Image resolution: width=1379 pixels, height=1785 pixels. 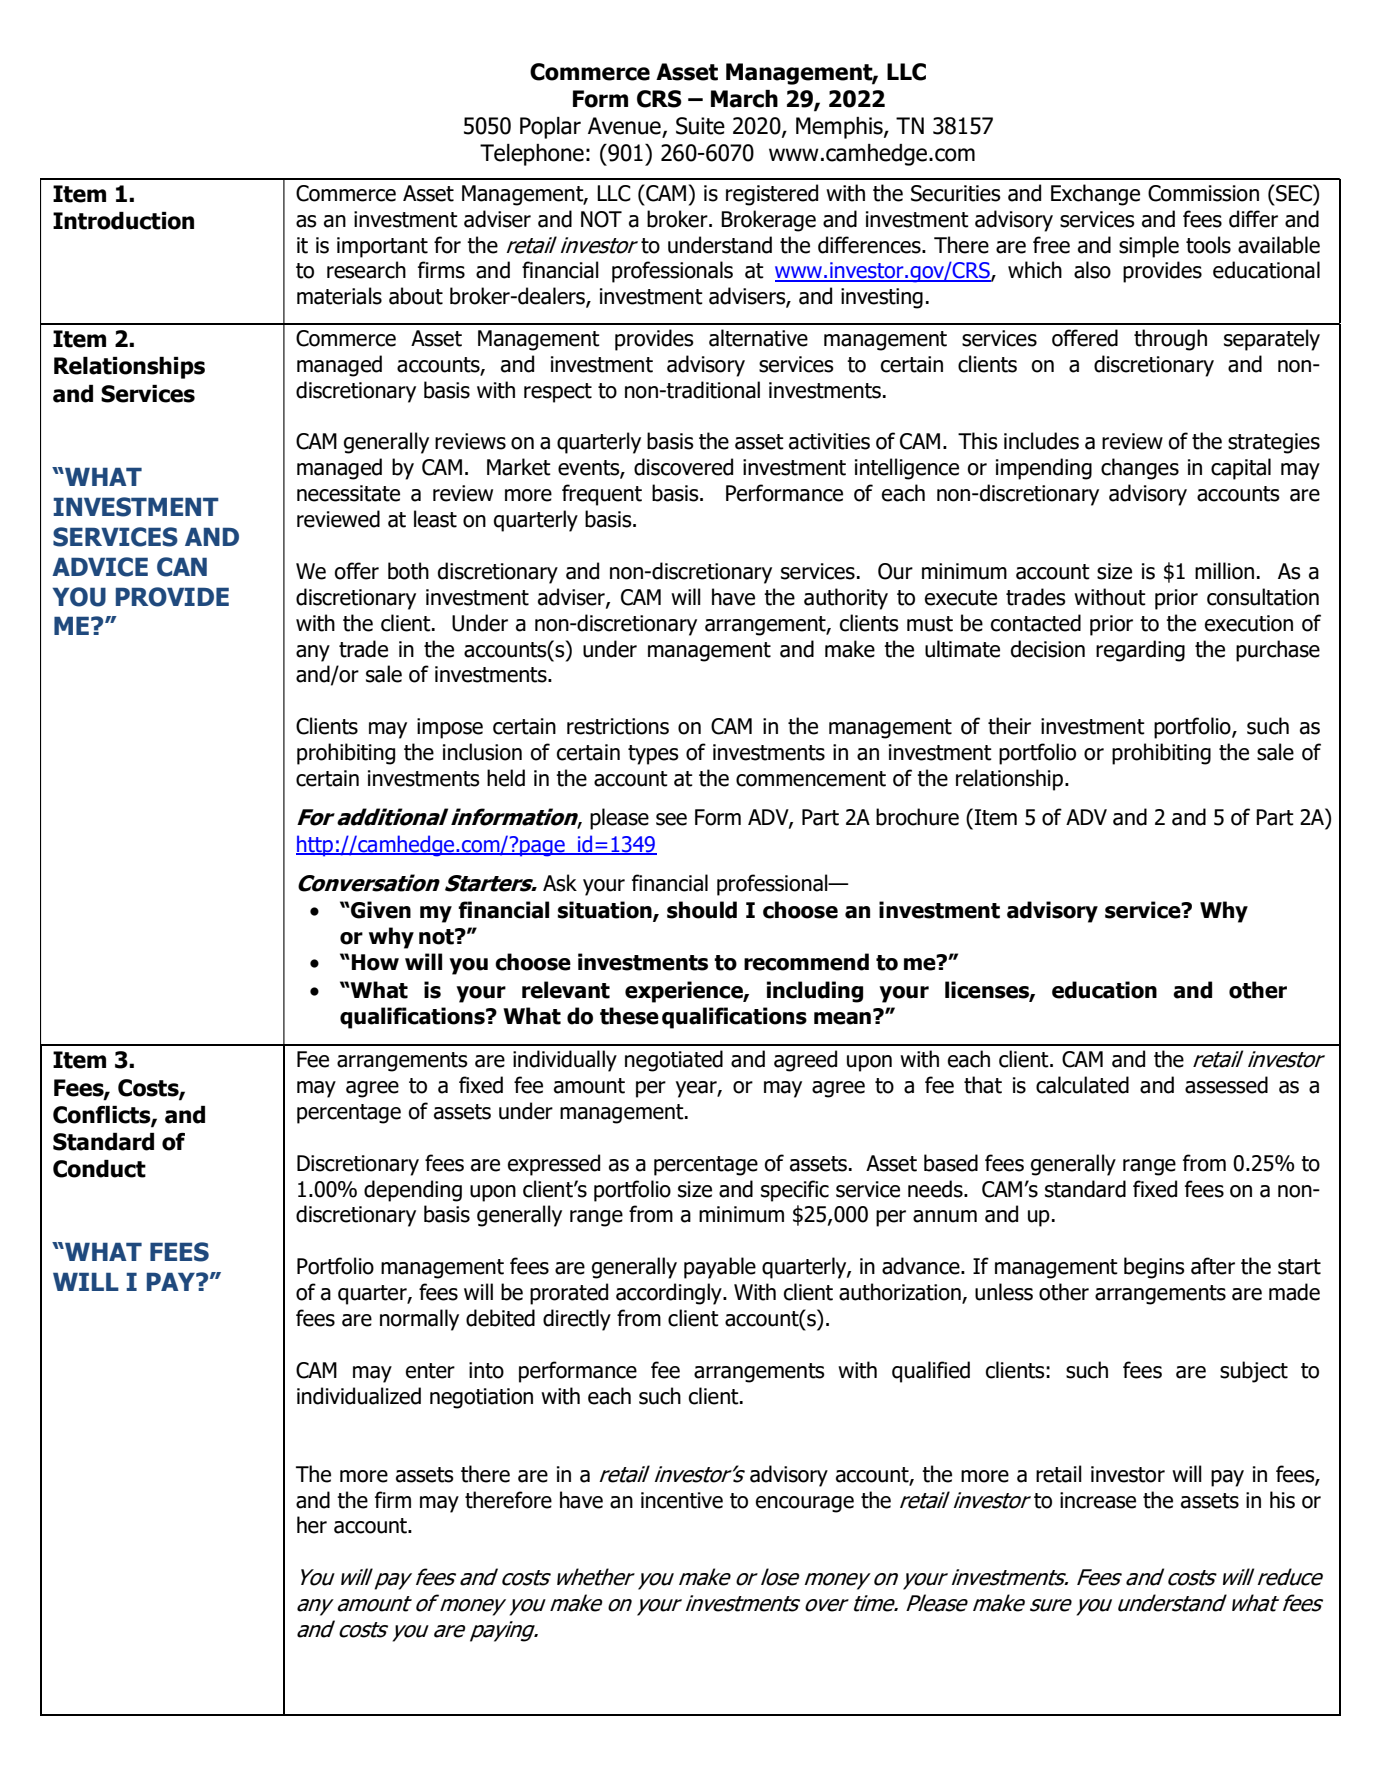 I want to click on Suite, so click(x=700, y=126).
